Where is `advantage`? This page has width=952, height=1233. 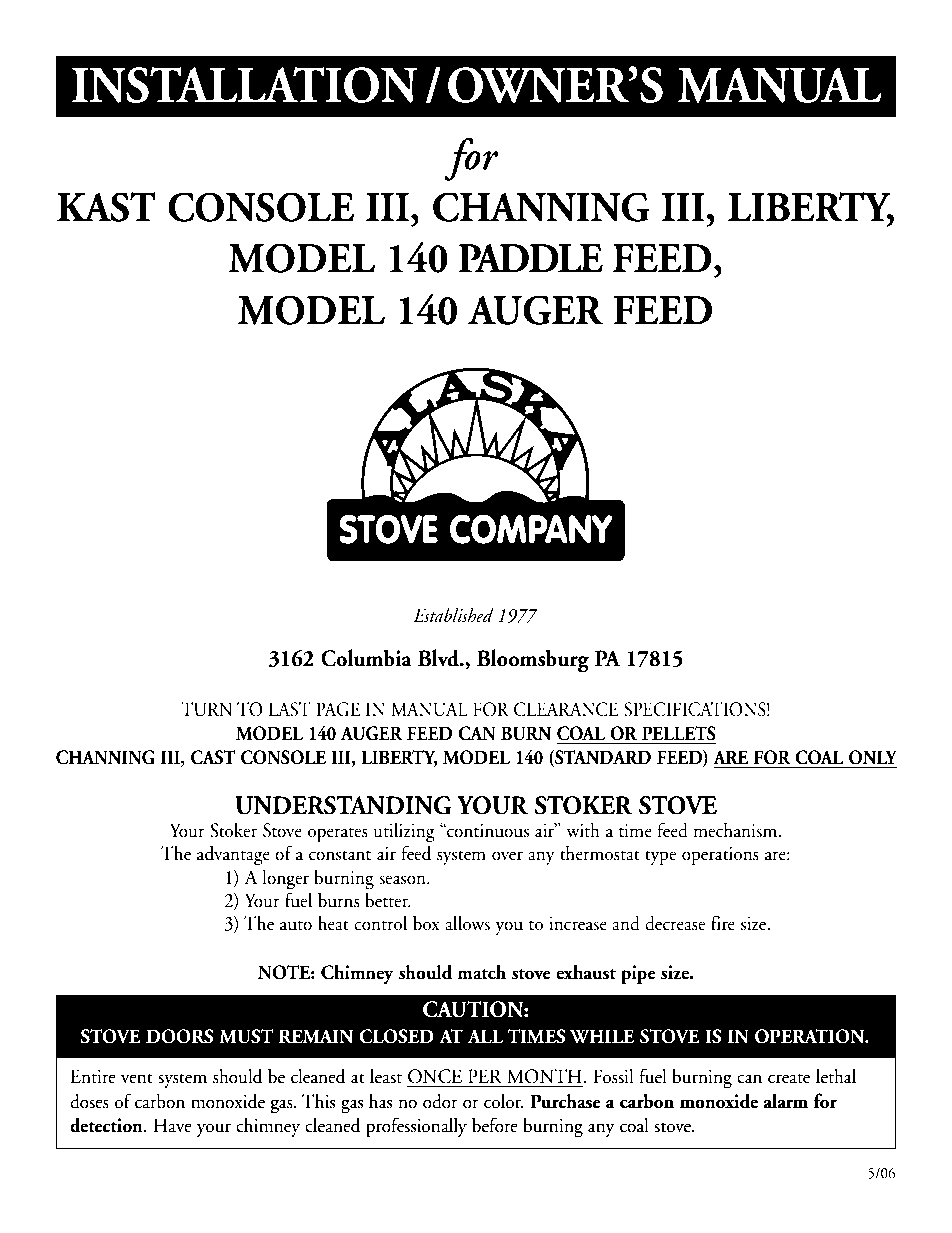
advantage is located at coordinates (233, 855).
